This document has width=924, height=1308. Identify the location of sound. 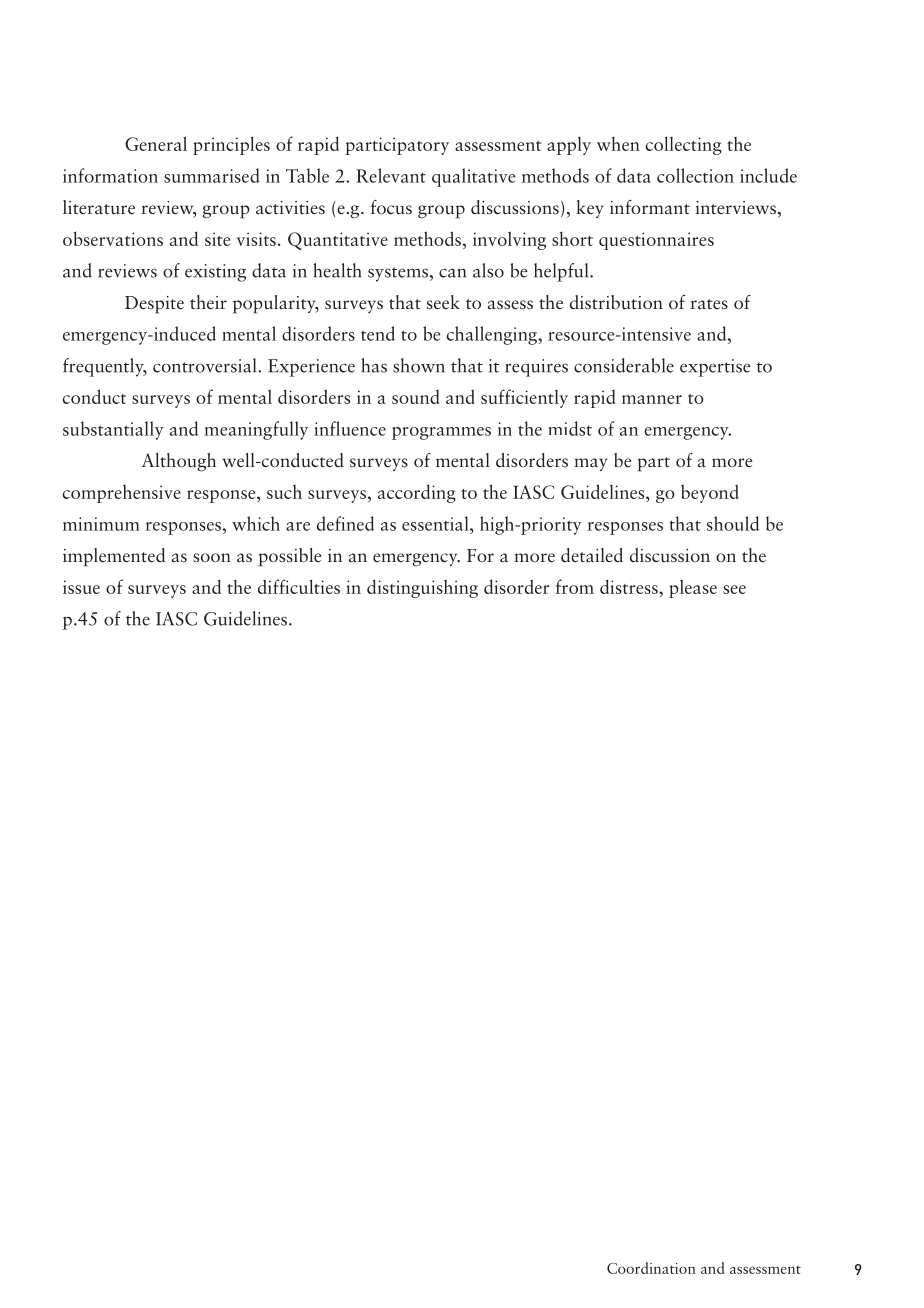
(416, 397).
